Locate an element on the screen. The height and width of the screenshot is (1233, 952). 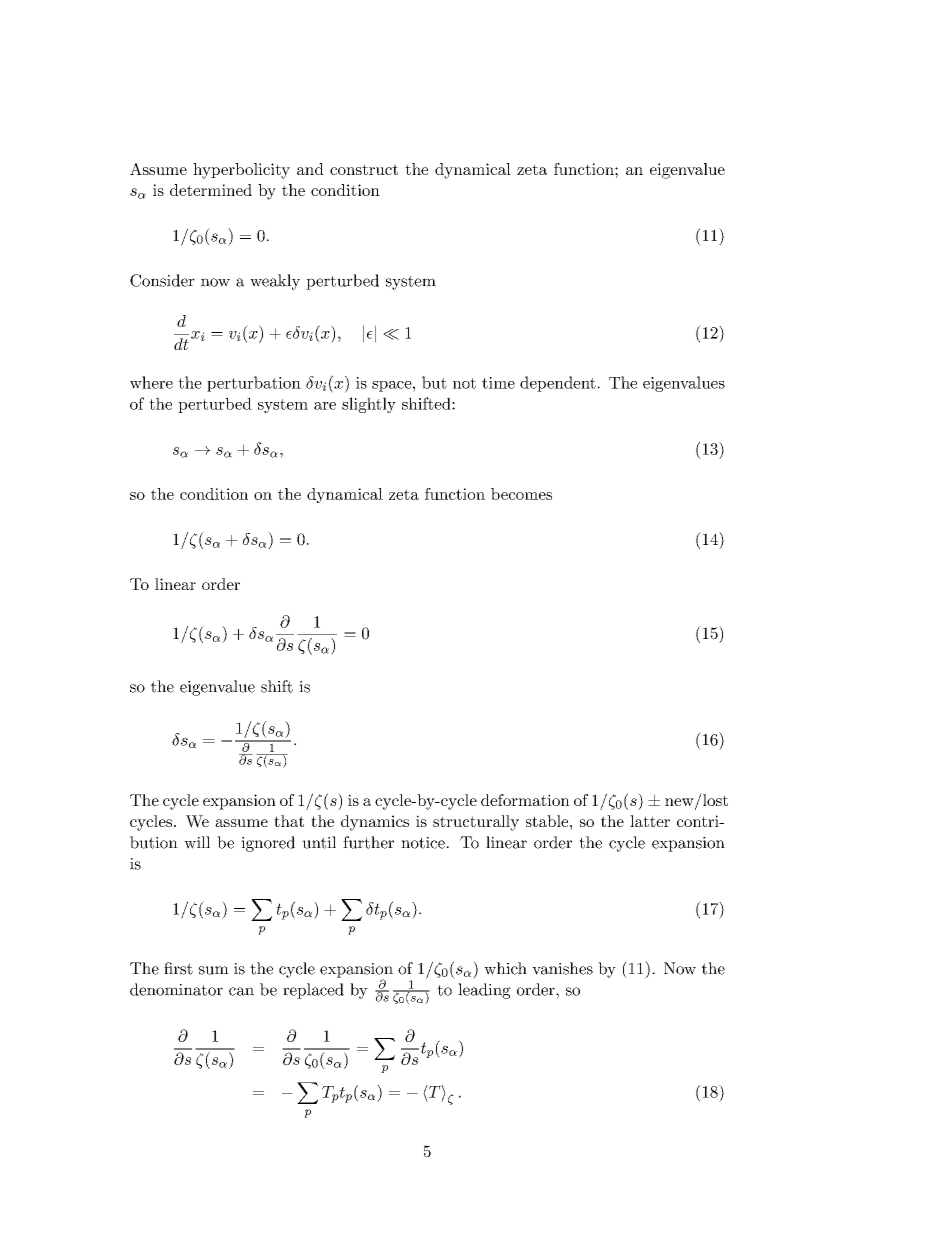
vanishes is located at coordinates (562, 968).
